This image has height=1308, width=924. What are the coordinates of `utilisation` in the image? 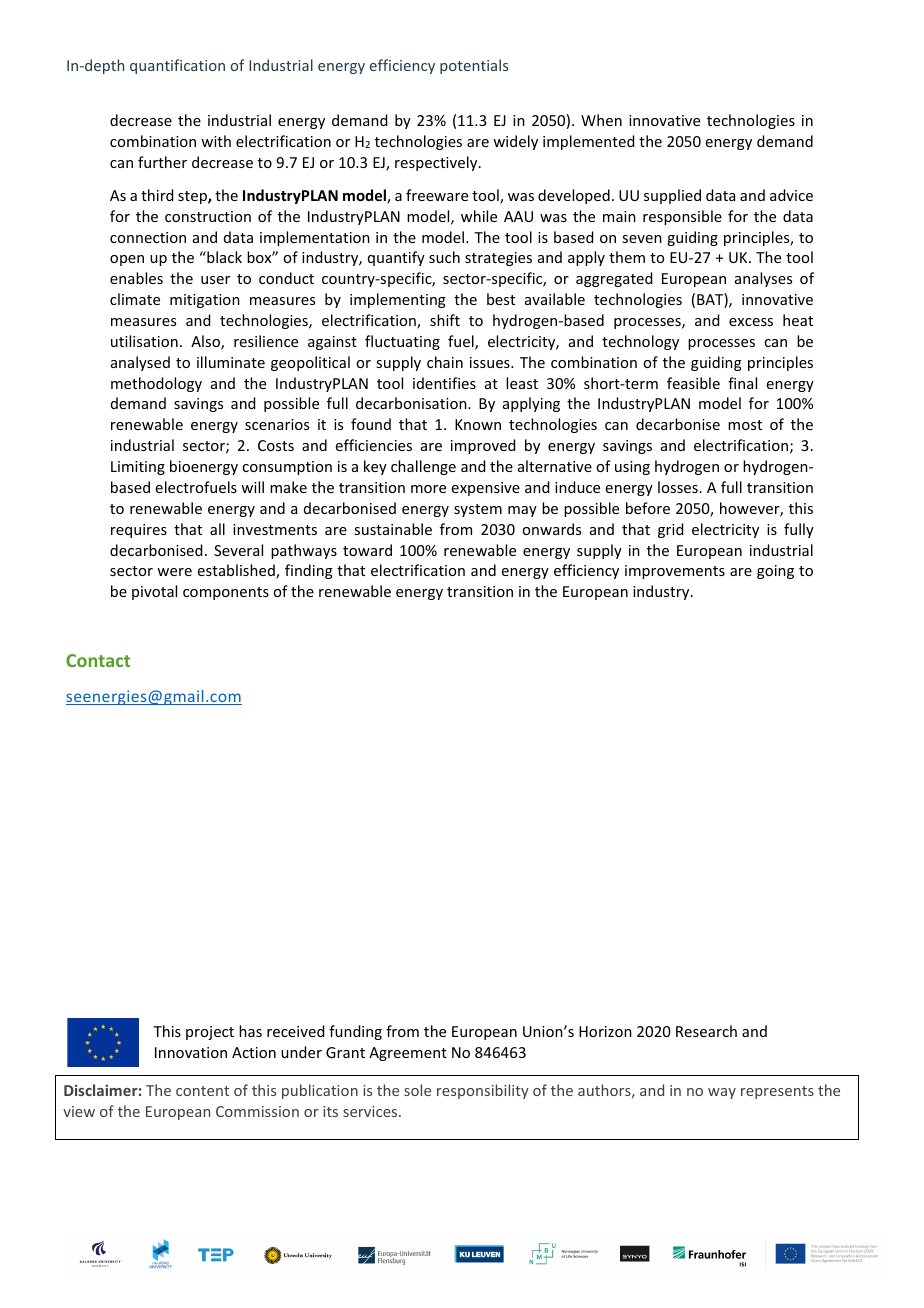 It's located at (144, 341).
